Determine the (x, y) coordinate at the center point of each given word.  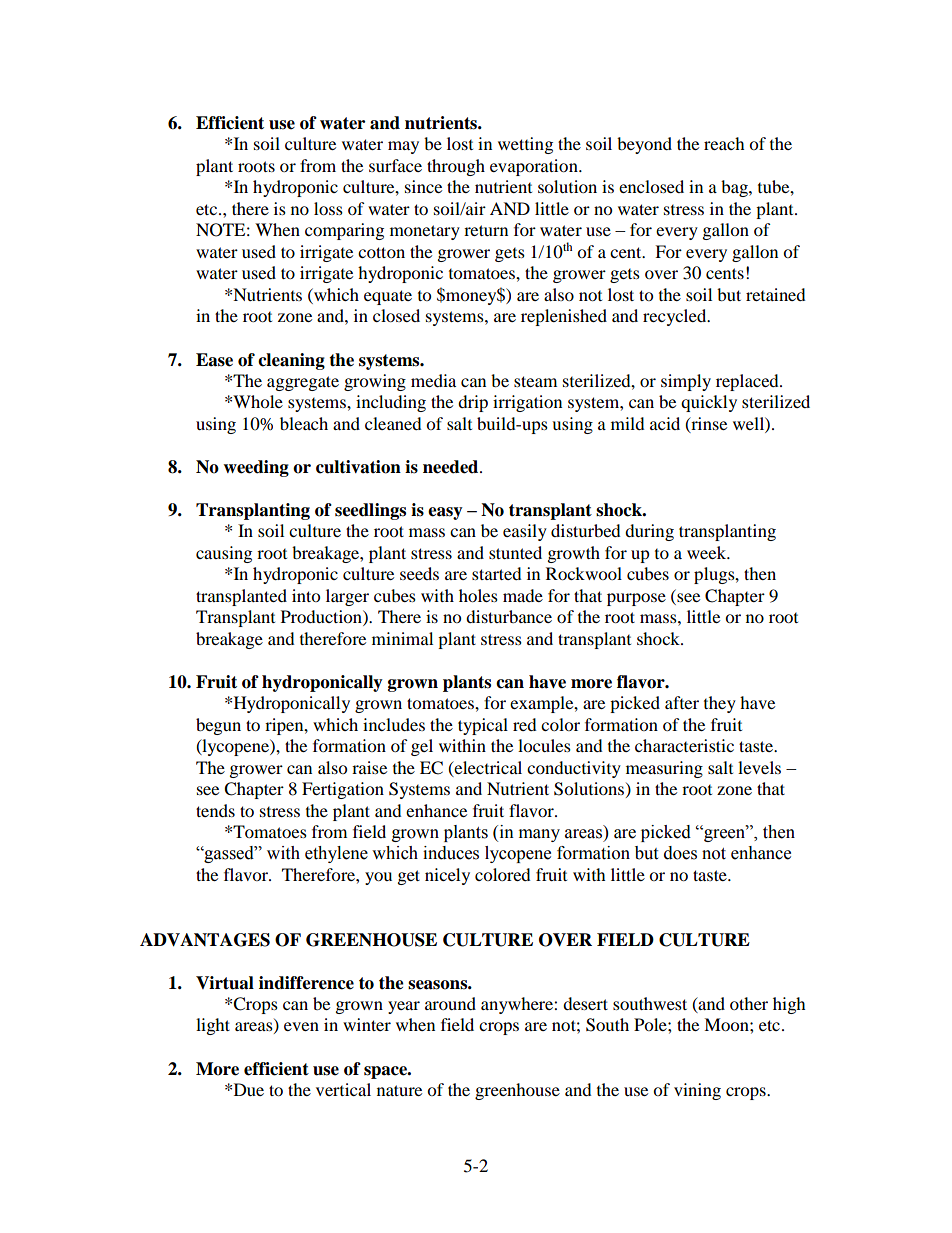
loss (328, 208)
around (450, 1003)
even (301, 1026)
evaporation (535, 167)
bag (735, 188)
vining (697, 1091)
